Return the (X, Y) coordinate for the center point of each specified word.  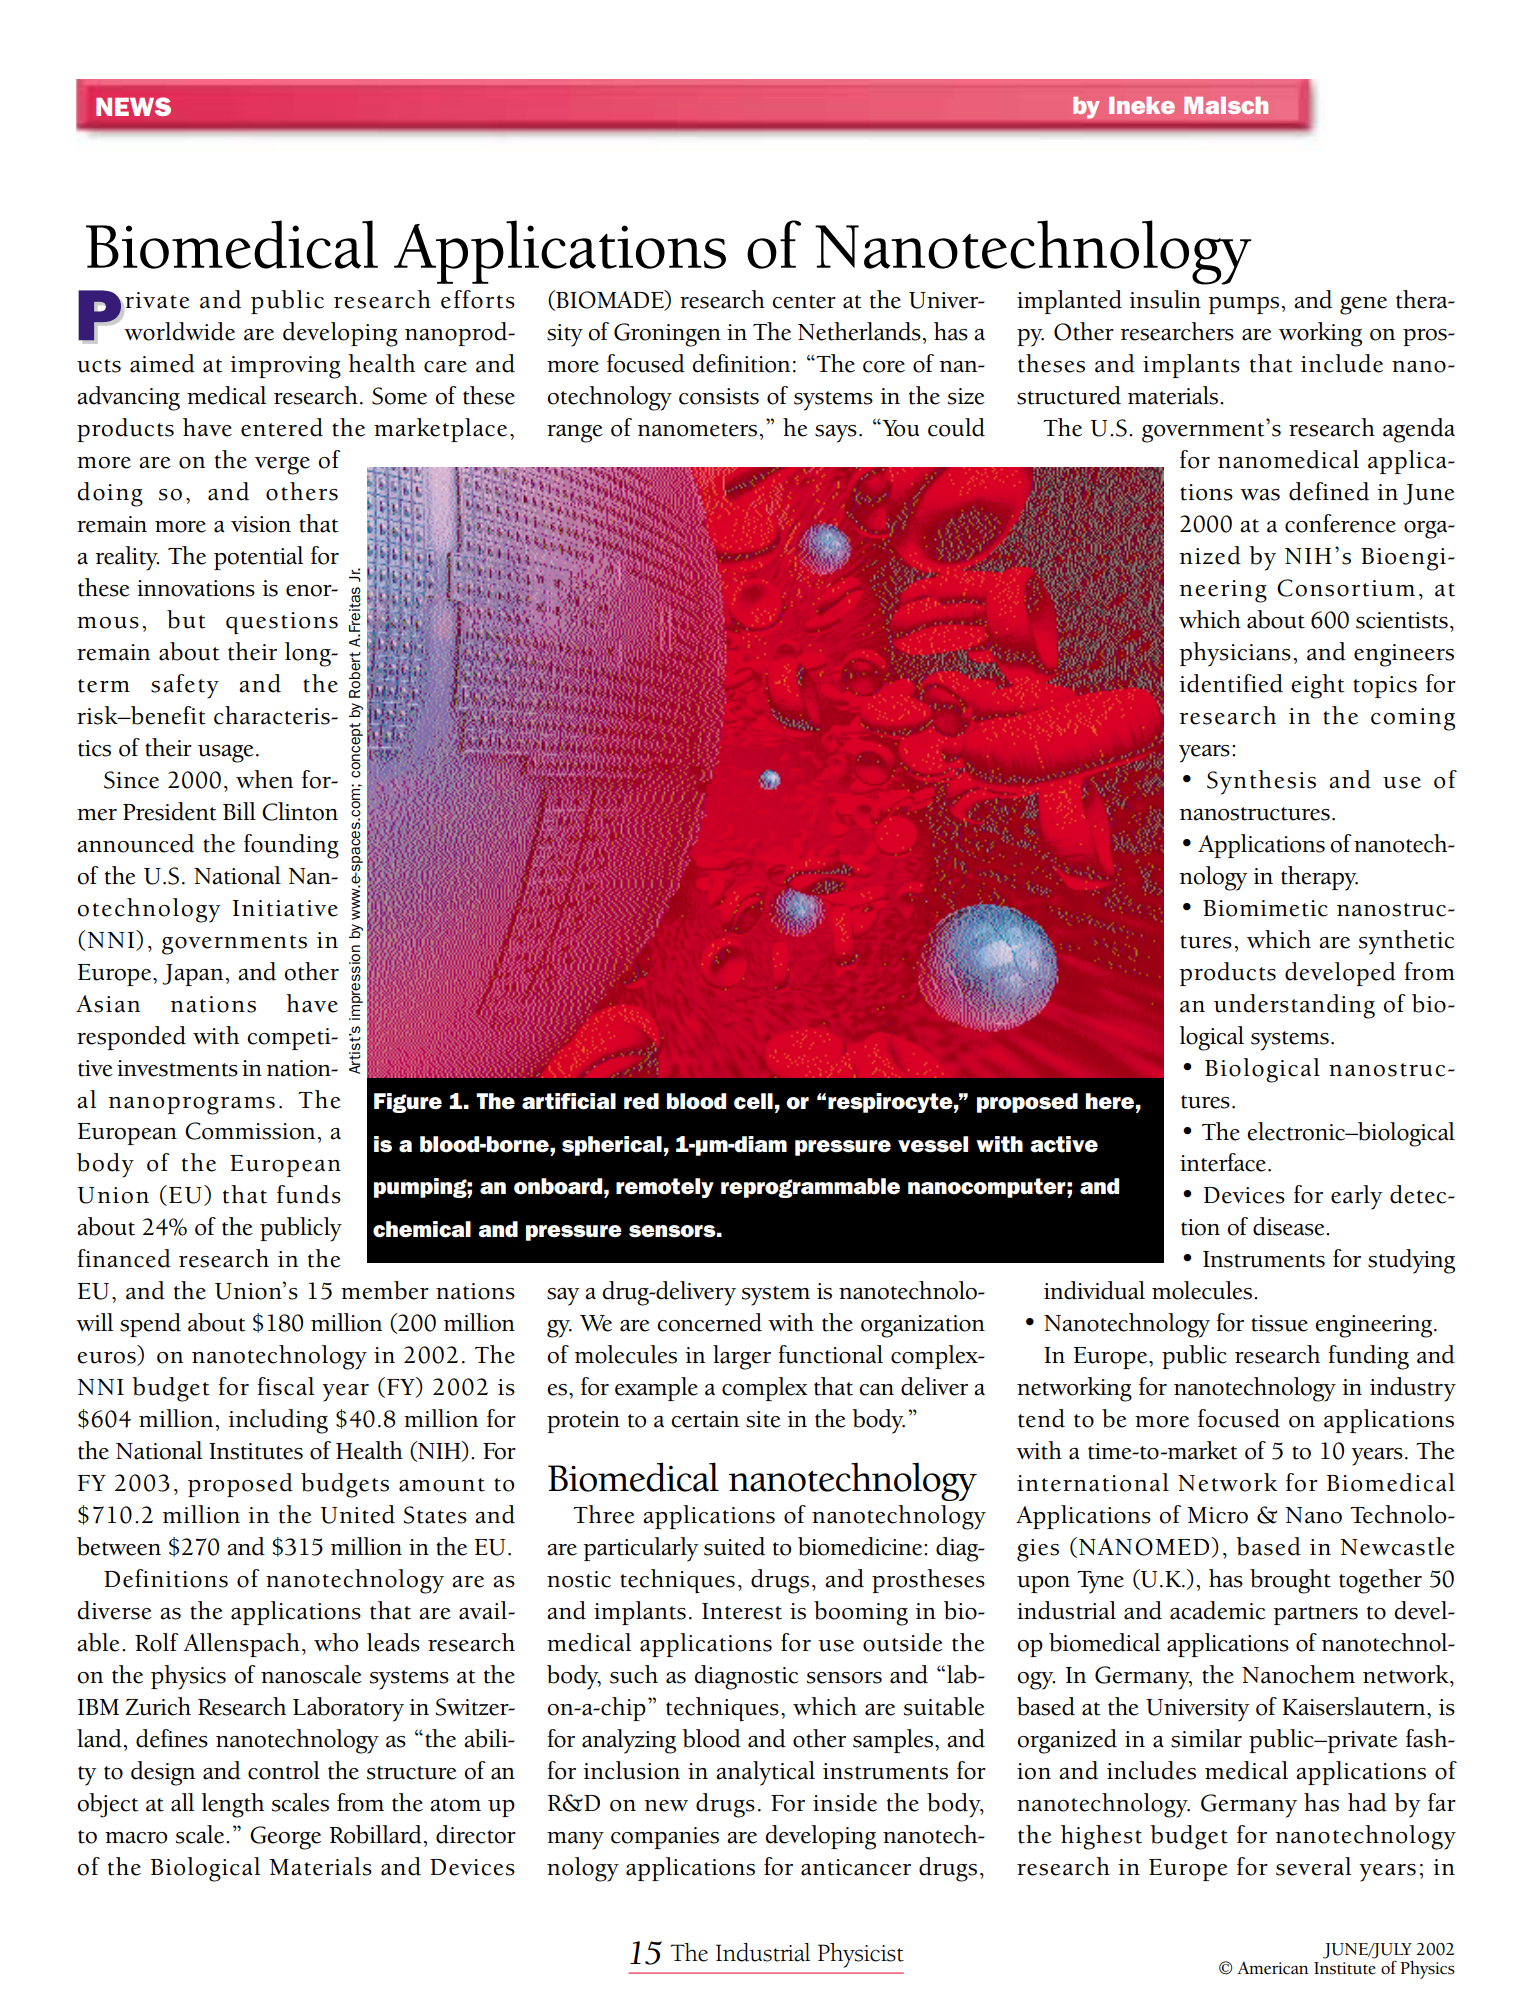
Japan (192, 975)
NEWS (133, 106)
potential (258, 558)
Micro (1217, 1515)
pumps (1243, 305)
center (804, 302)
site (763, 1419)
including (278, 1421)
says (836, 434)
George (285, 1838)
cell (753, 1101)
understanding (1294, 1006)
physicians (1235, 654)
